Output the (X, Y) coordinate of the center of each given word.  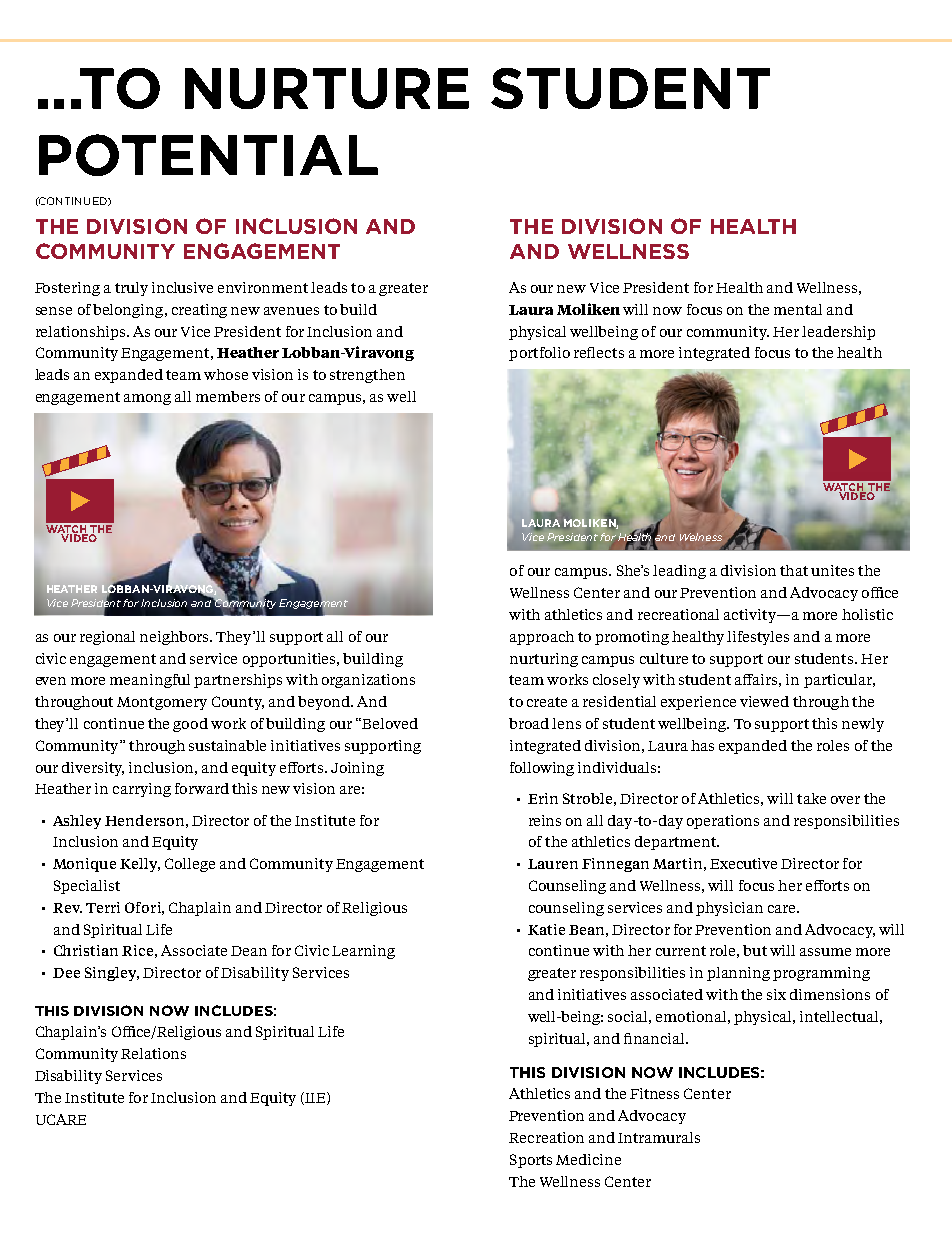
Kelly (140, 865)
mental (798, 309)
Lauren (553, 864)
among (147, 399)
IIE (315, 1098)
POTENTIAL (208, 155)
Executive (743, 863)
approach (542, 638)
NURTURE (327, 88)
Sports (531, 1161)
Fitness (654, 1093)
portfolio (539, 354)
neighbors (176, 638)
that (794, 570)
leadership (838, 333)
